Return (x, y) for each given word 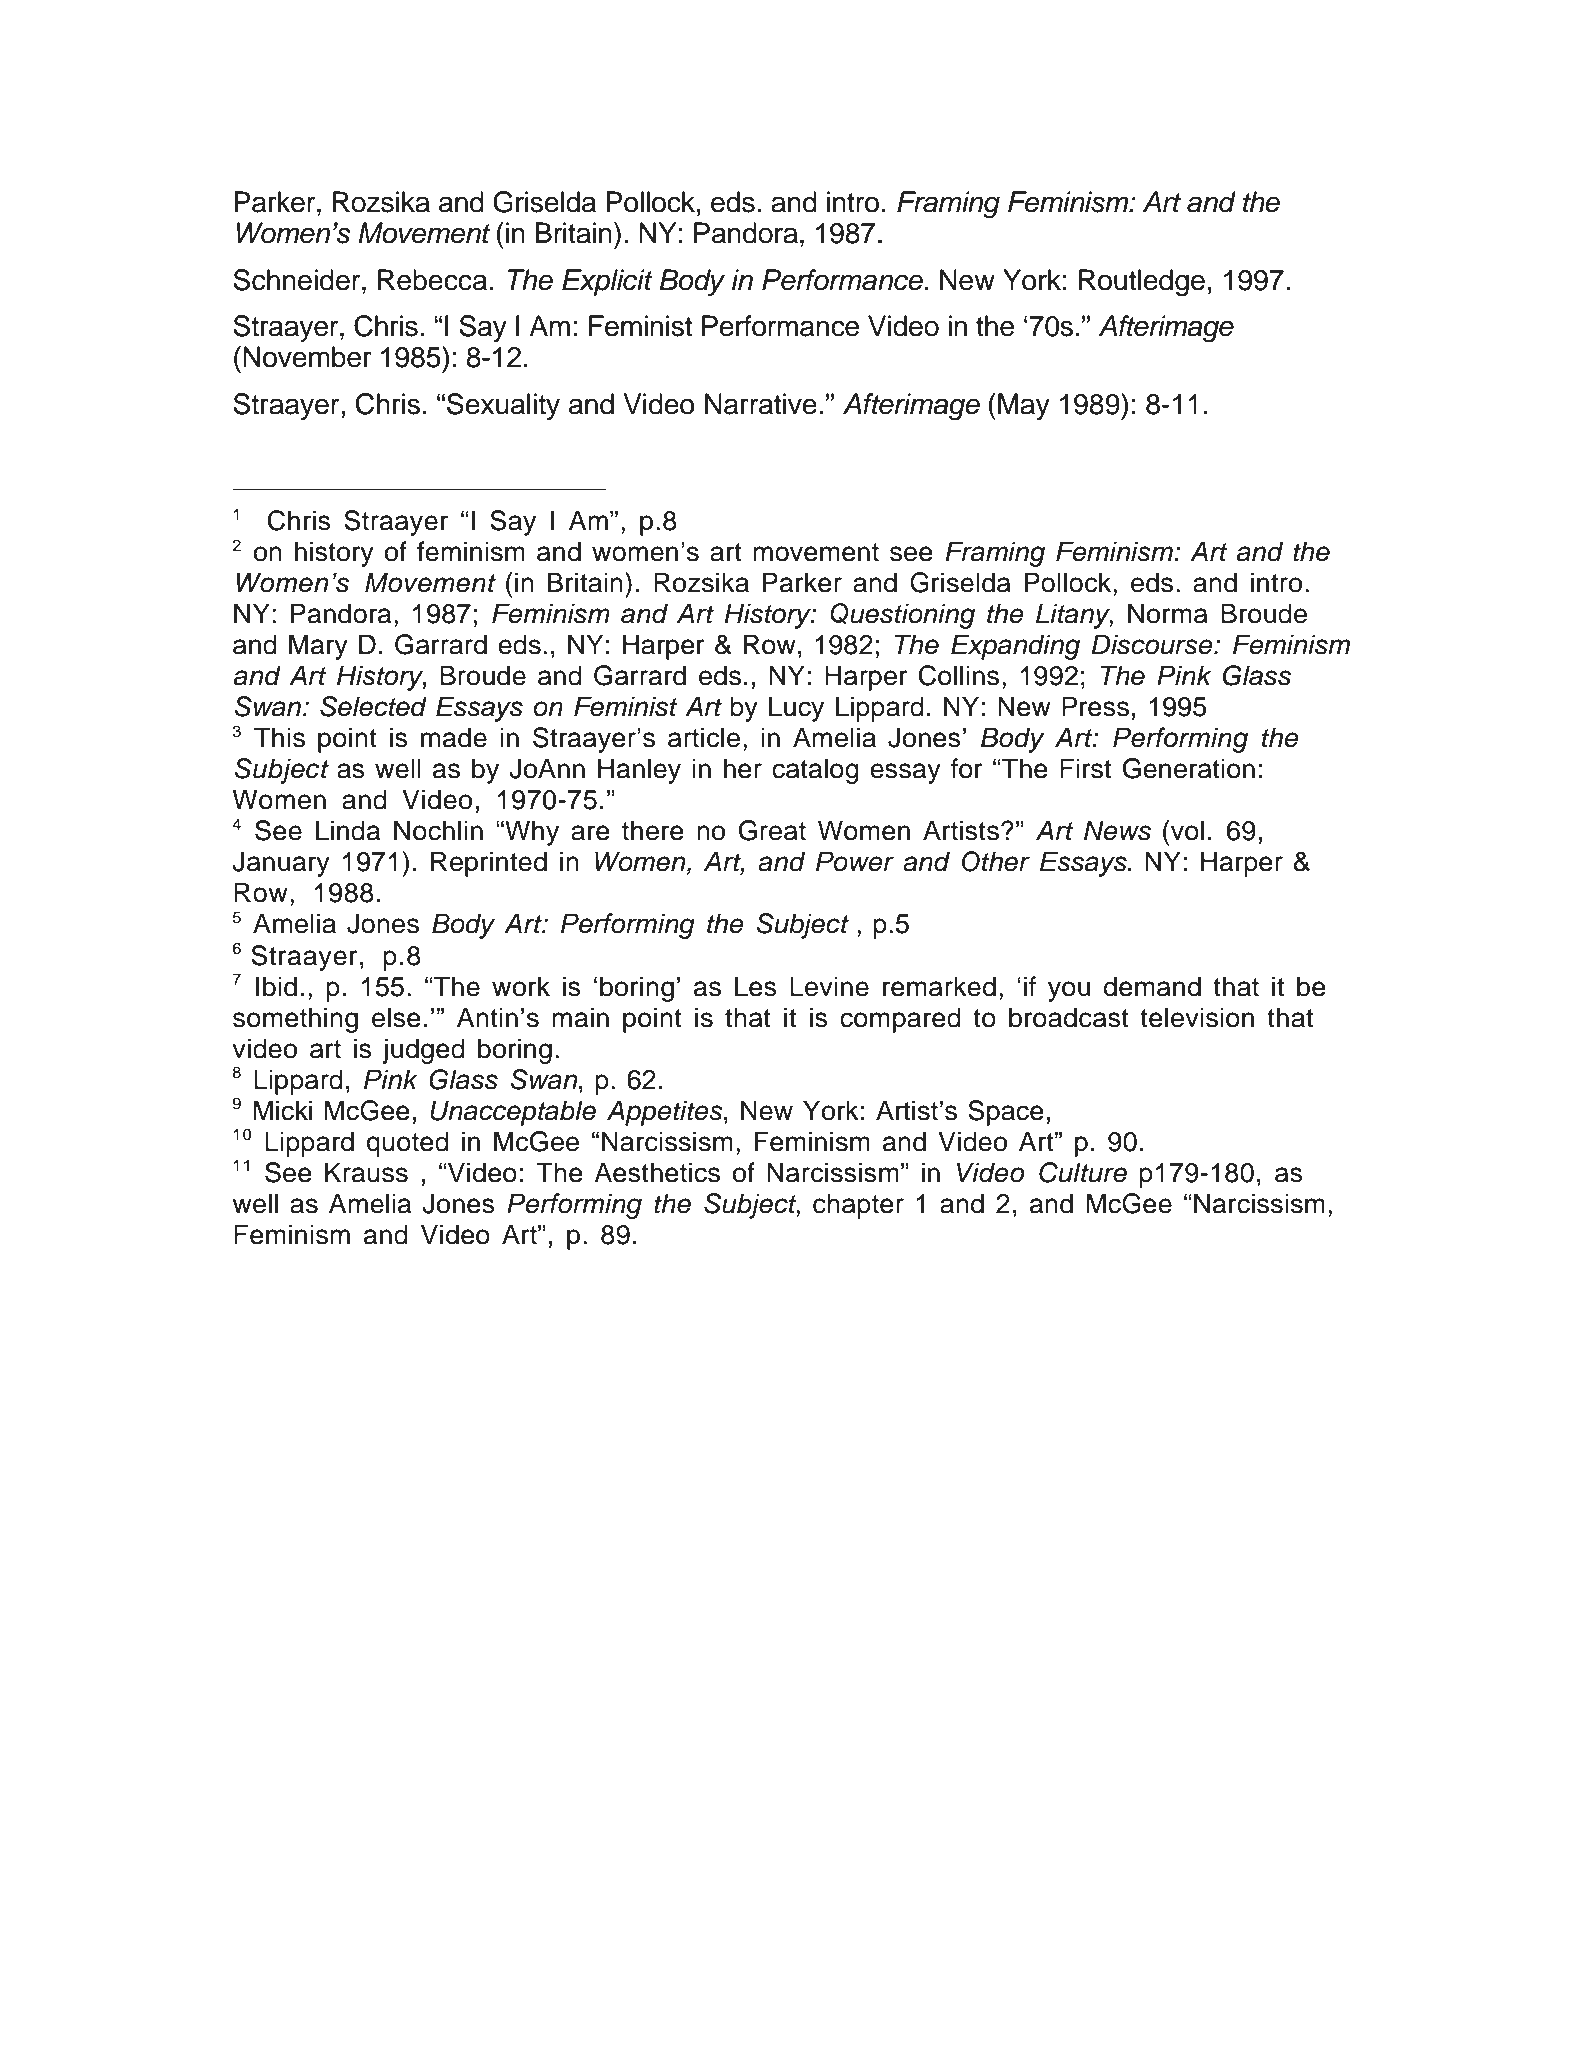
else (396, 1017)
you (1069, 991)
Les (756, 986)
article (704, 737)
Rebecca (432, 280)
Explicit (607, 282)
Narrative (761, 404)
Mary (318, 647)
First (1085, 768)
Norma (1168, 613)
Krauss (366, 1172)
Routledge (1142, 283)
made (454, 737)
